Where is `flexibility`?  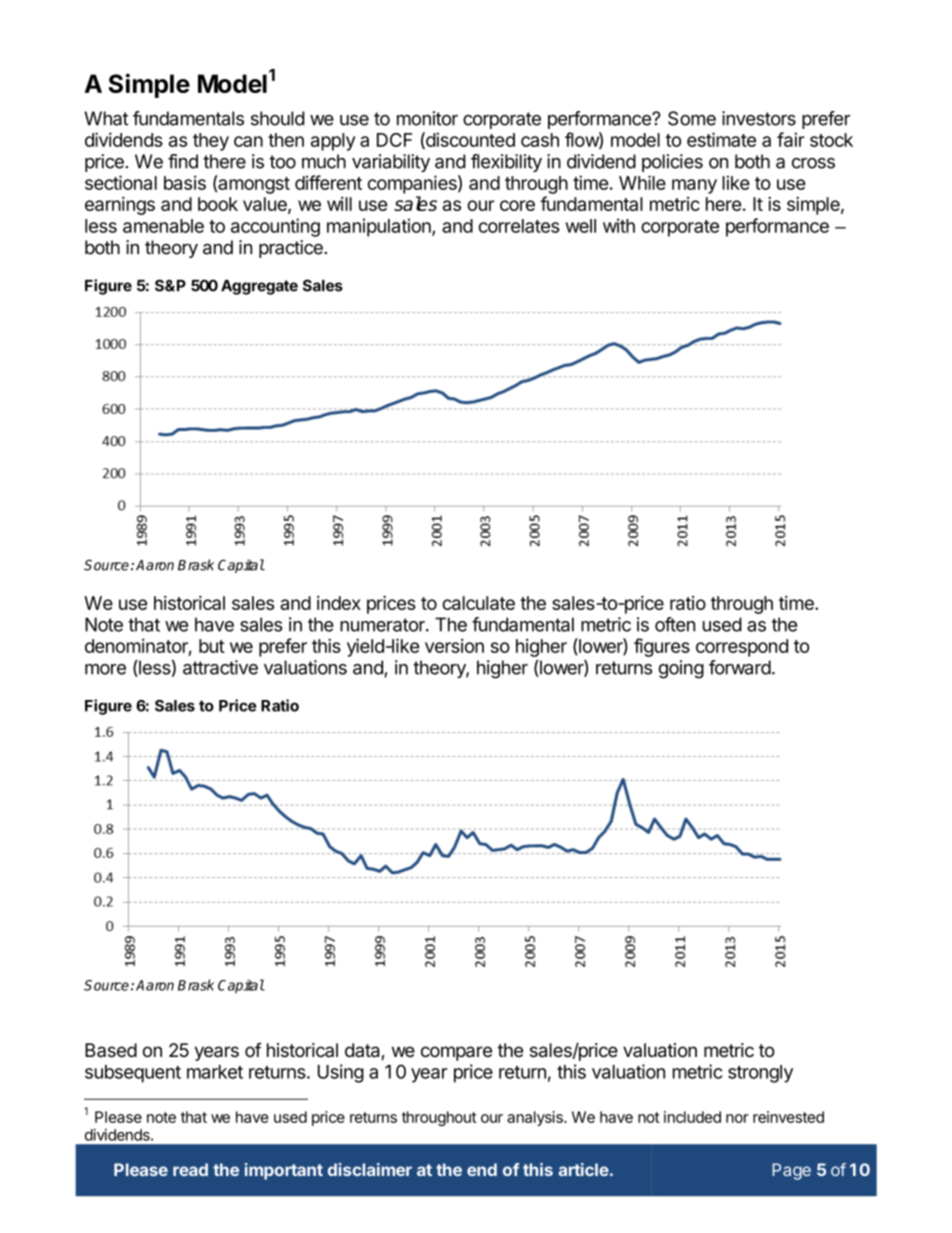
flexibility is located at coordinates (506, 163).
